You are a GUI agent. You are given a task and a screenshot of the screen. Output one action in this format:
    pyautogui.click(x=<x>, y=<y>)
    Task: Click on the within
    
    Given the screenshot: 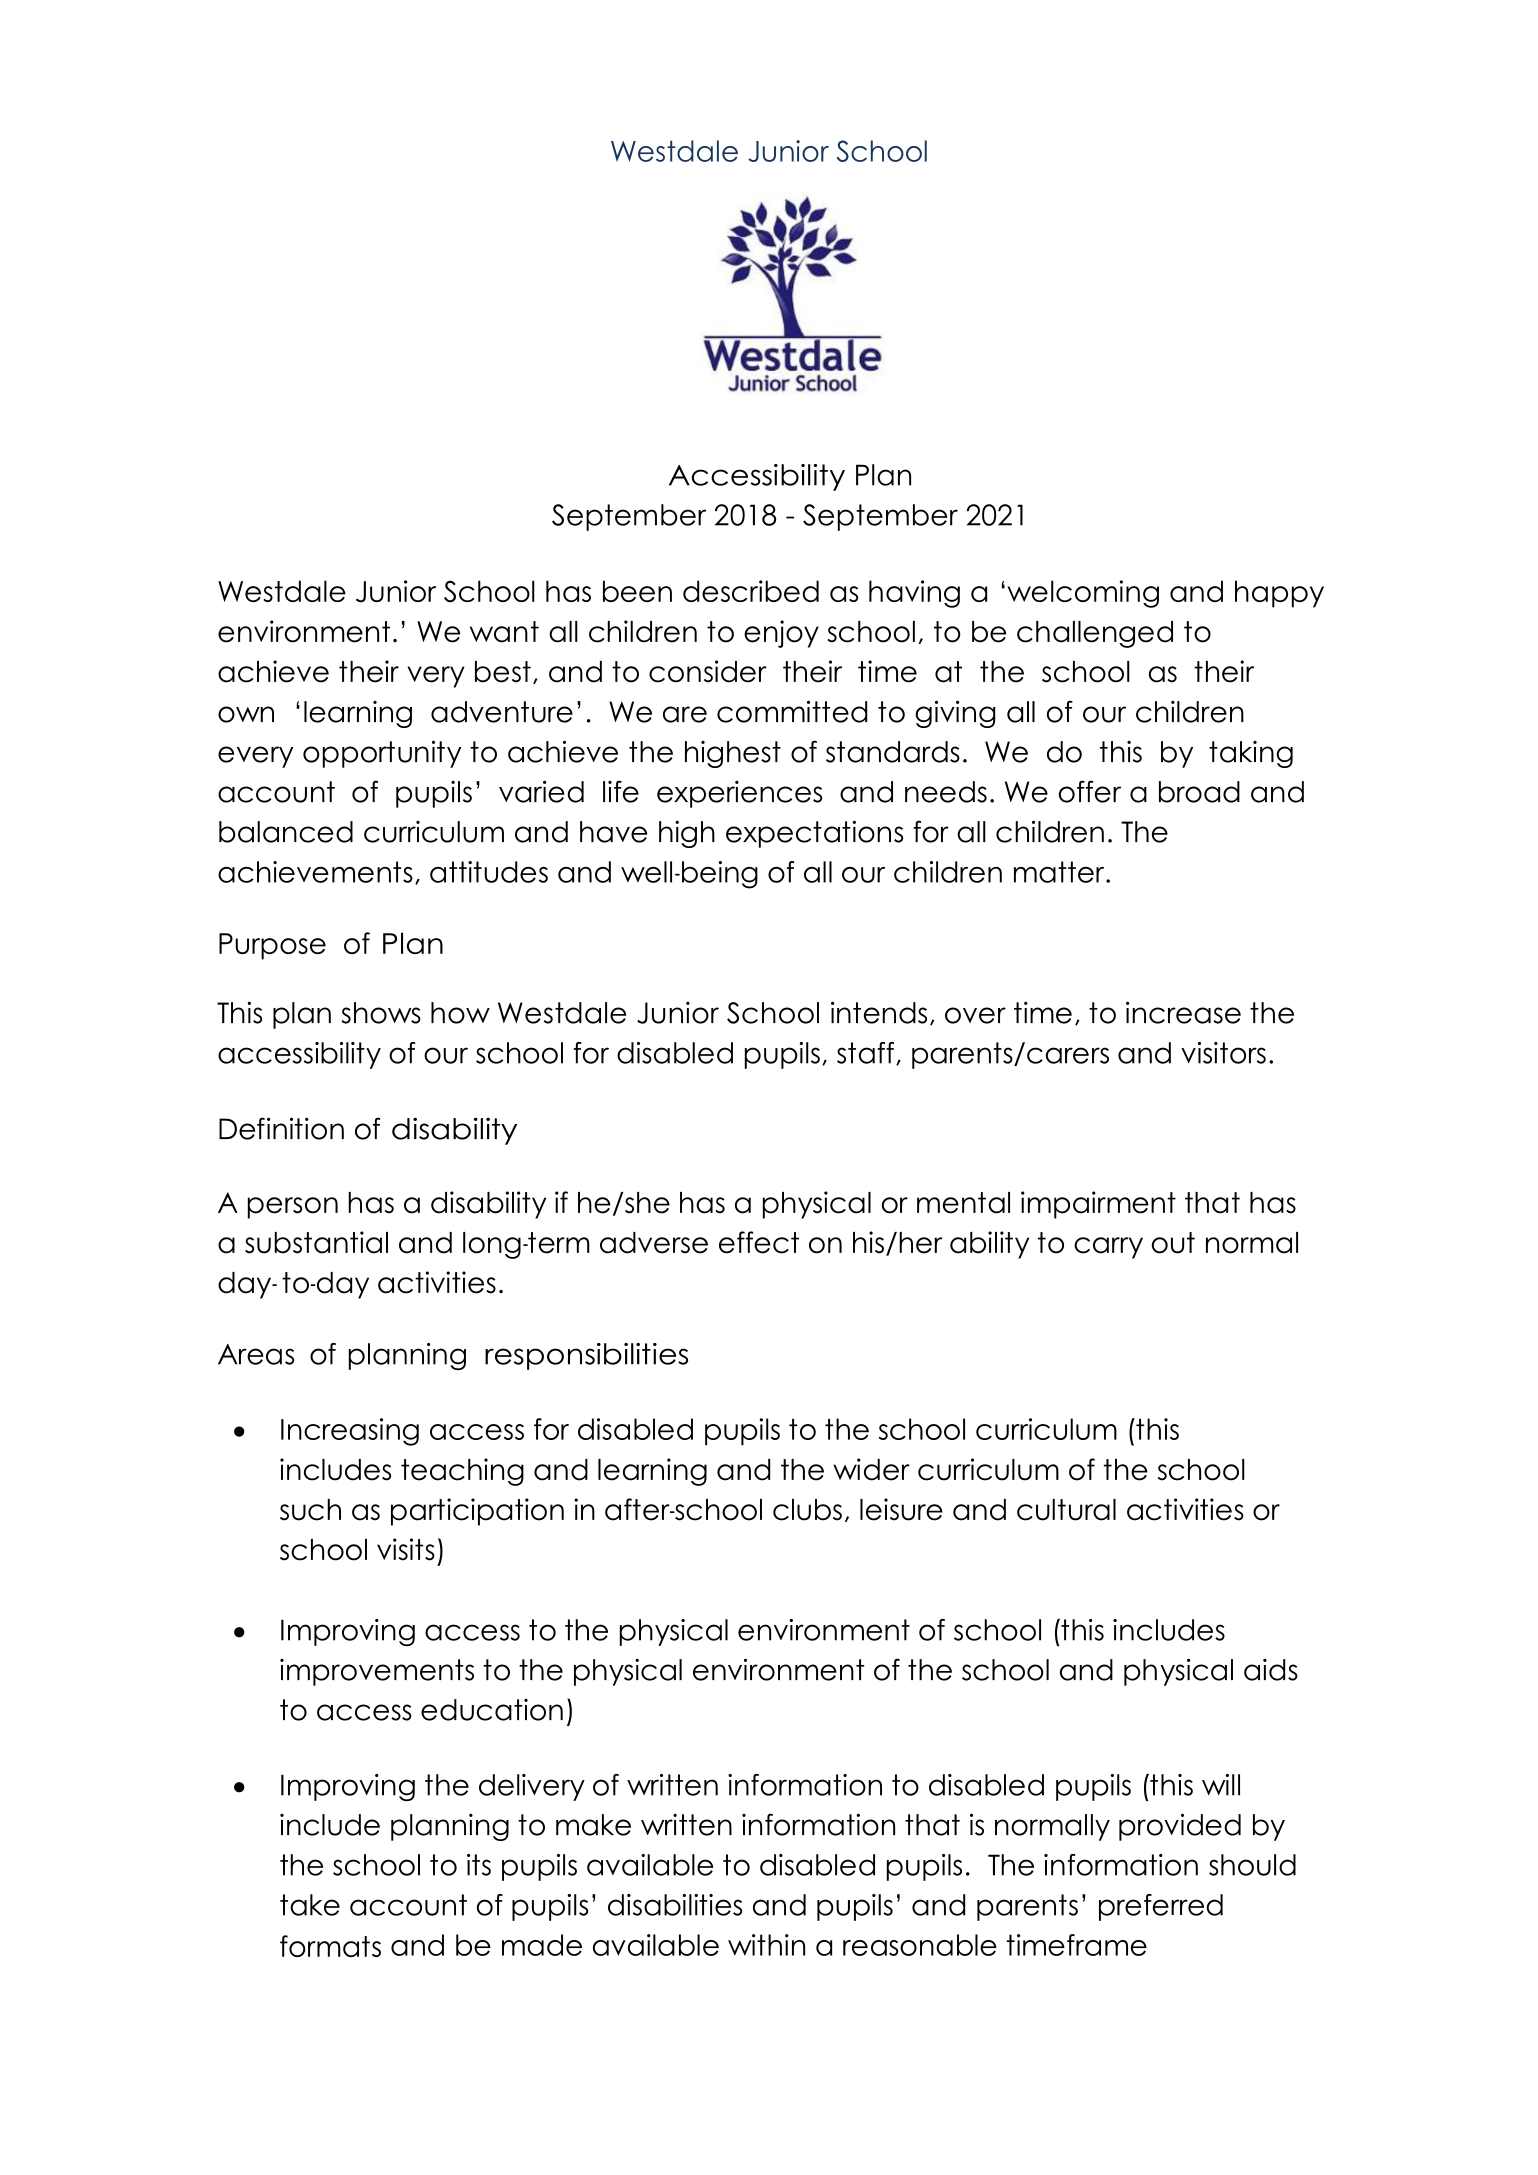 What is the action you would take?
    pyautogui.click(x=766, y=1945)
